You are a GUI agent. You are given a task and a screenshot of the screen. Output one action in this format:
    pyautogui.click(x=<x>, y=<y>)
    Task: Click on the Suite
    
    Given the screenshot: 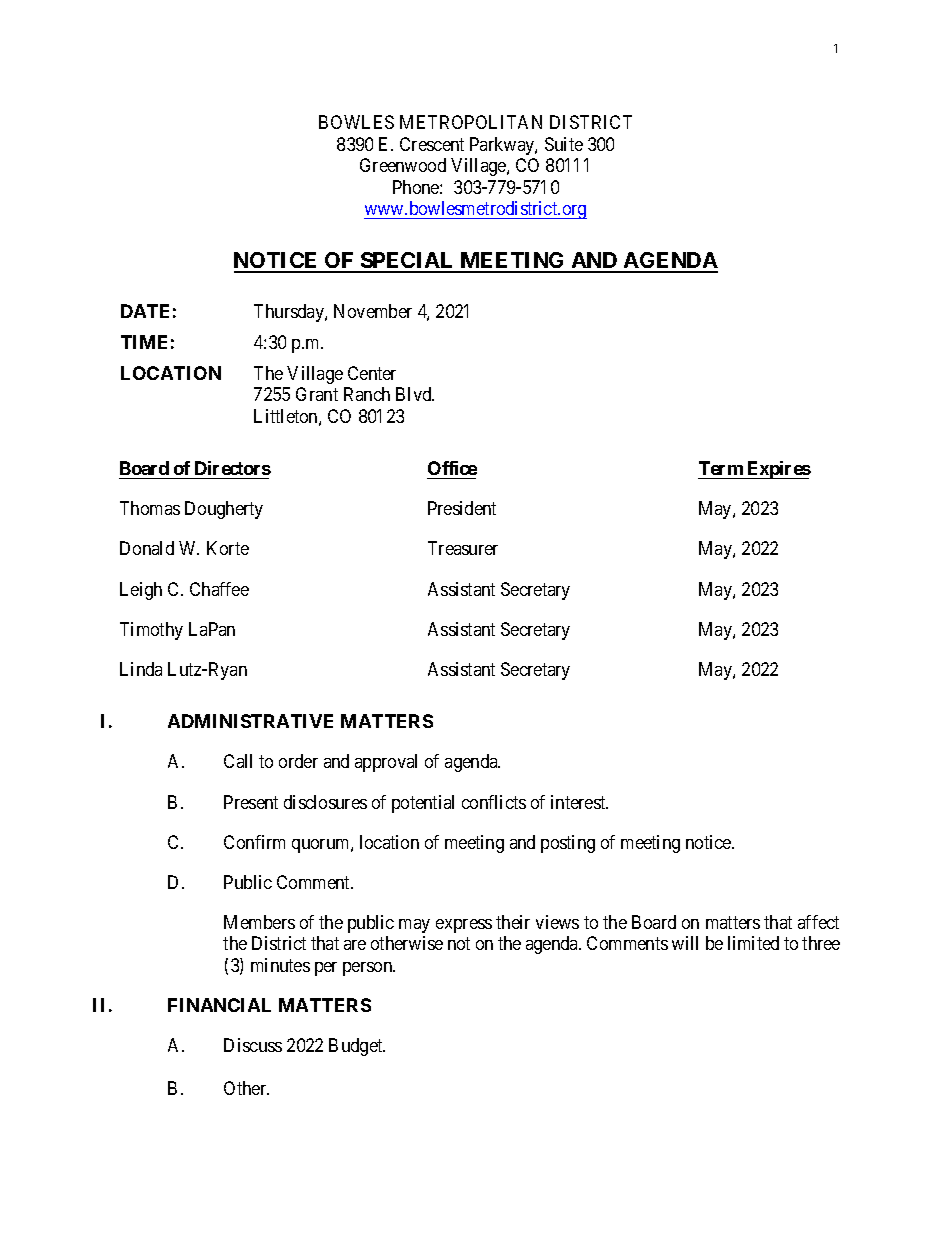 What is the action you would take?
    pyautogui.click(x=564, y=144)
